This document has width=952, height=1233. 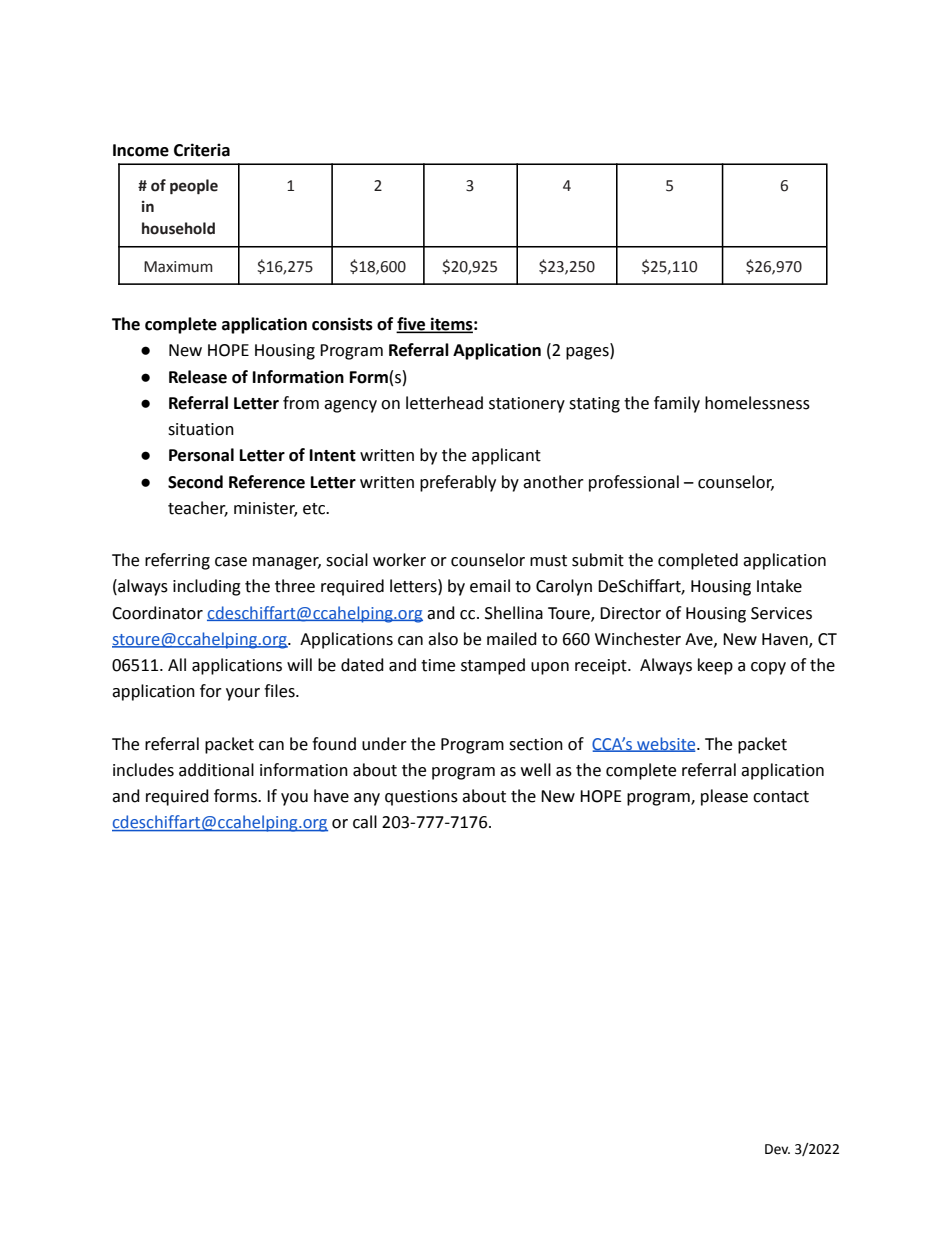 What do you see at coordinates (243, 694) in the document?
I see `your` at bounding box center [243, 694].
